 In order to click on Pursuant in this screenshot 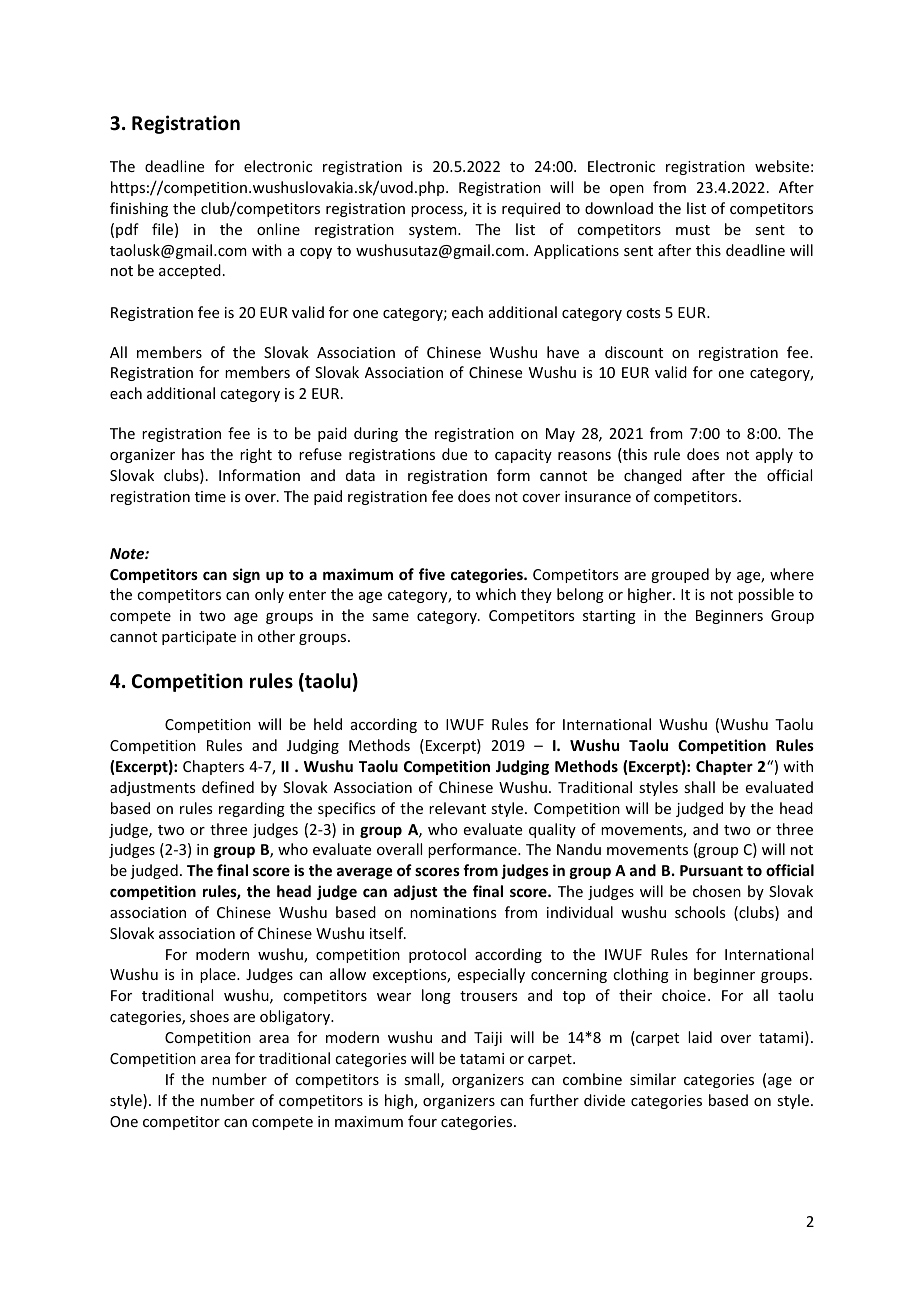, I will do `click(711, 870)`.
